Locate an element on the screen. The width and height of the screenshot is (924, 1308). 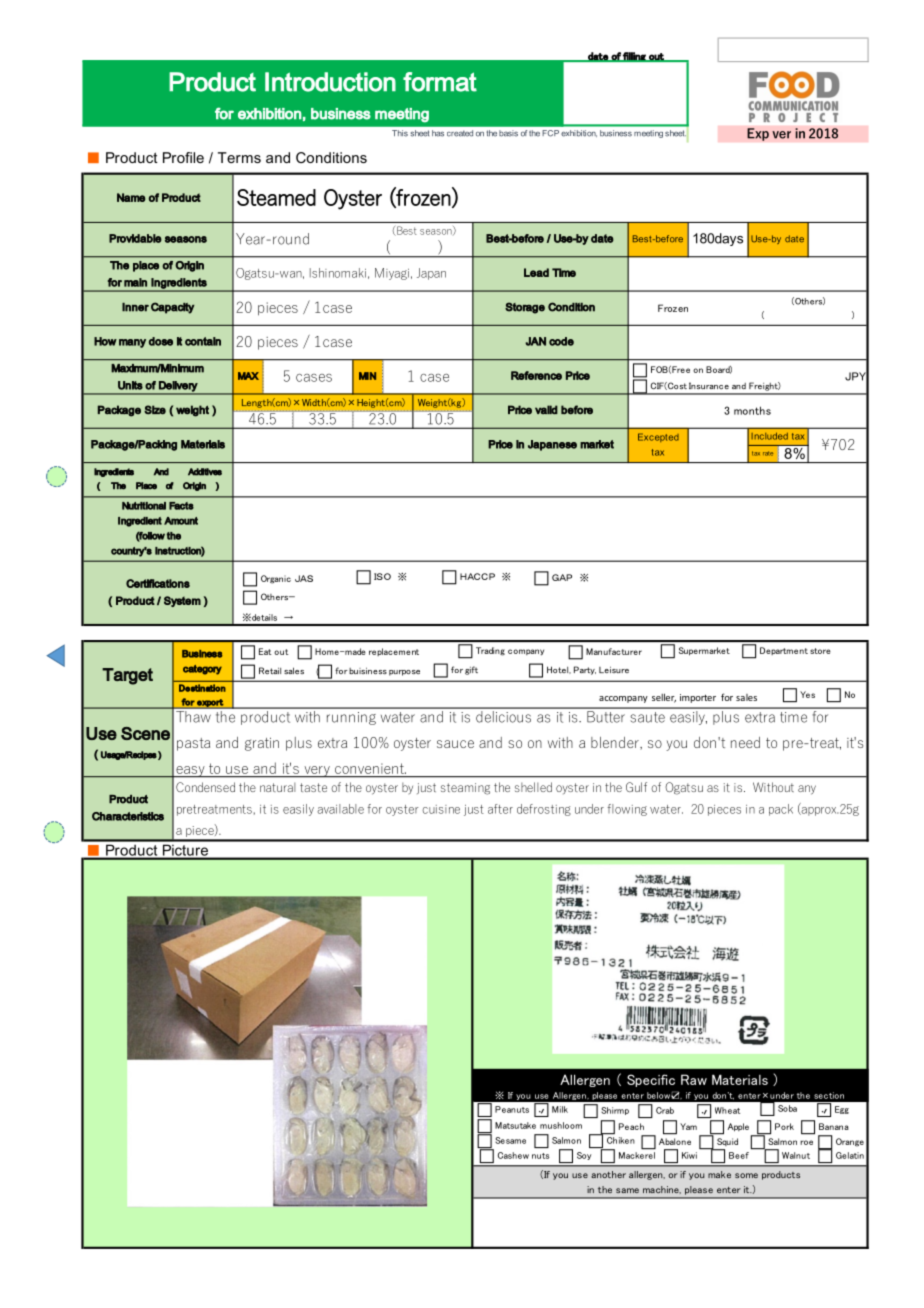
filling is located at coordinates (634, 57).
